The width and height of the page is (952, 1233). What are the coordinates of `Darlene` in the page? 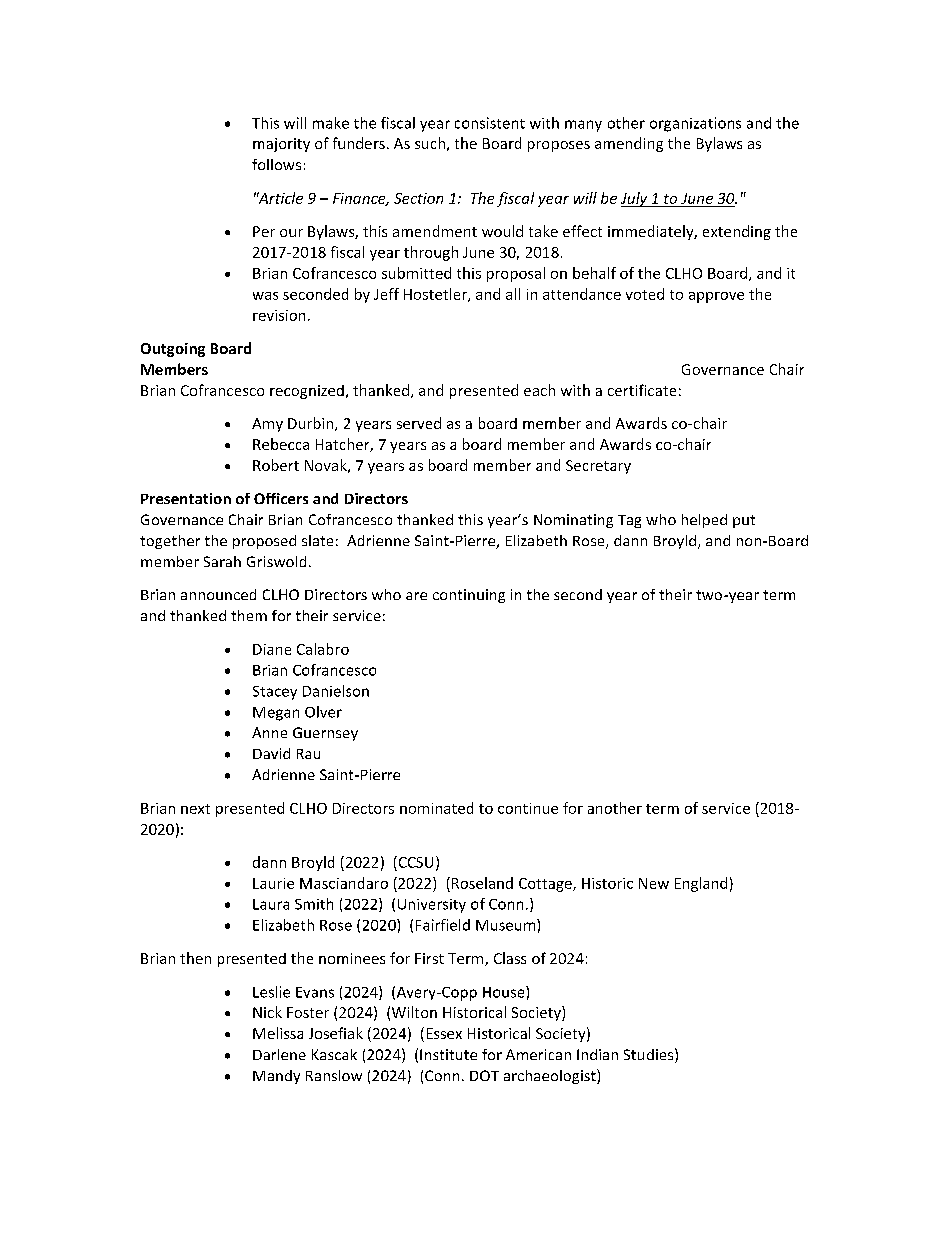 It's located at (279, 1054).
